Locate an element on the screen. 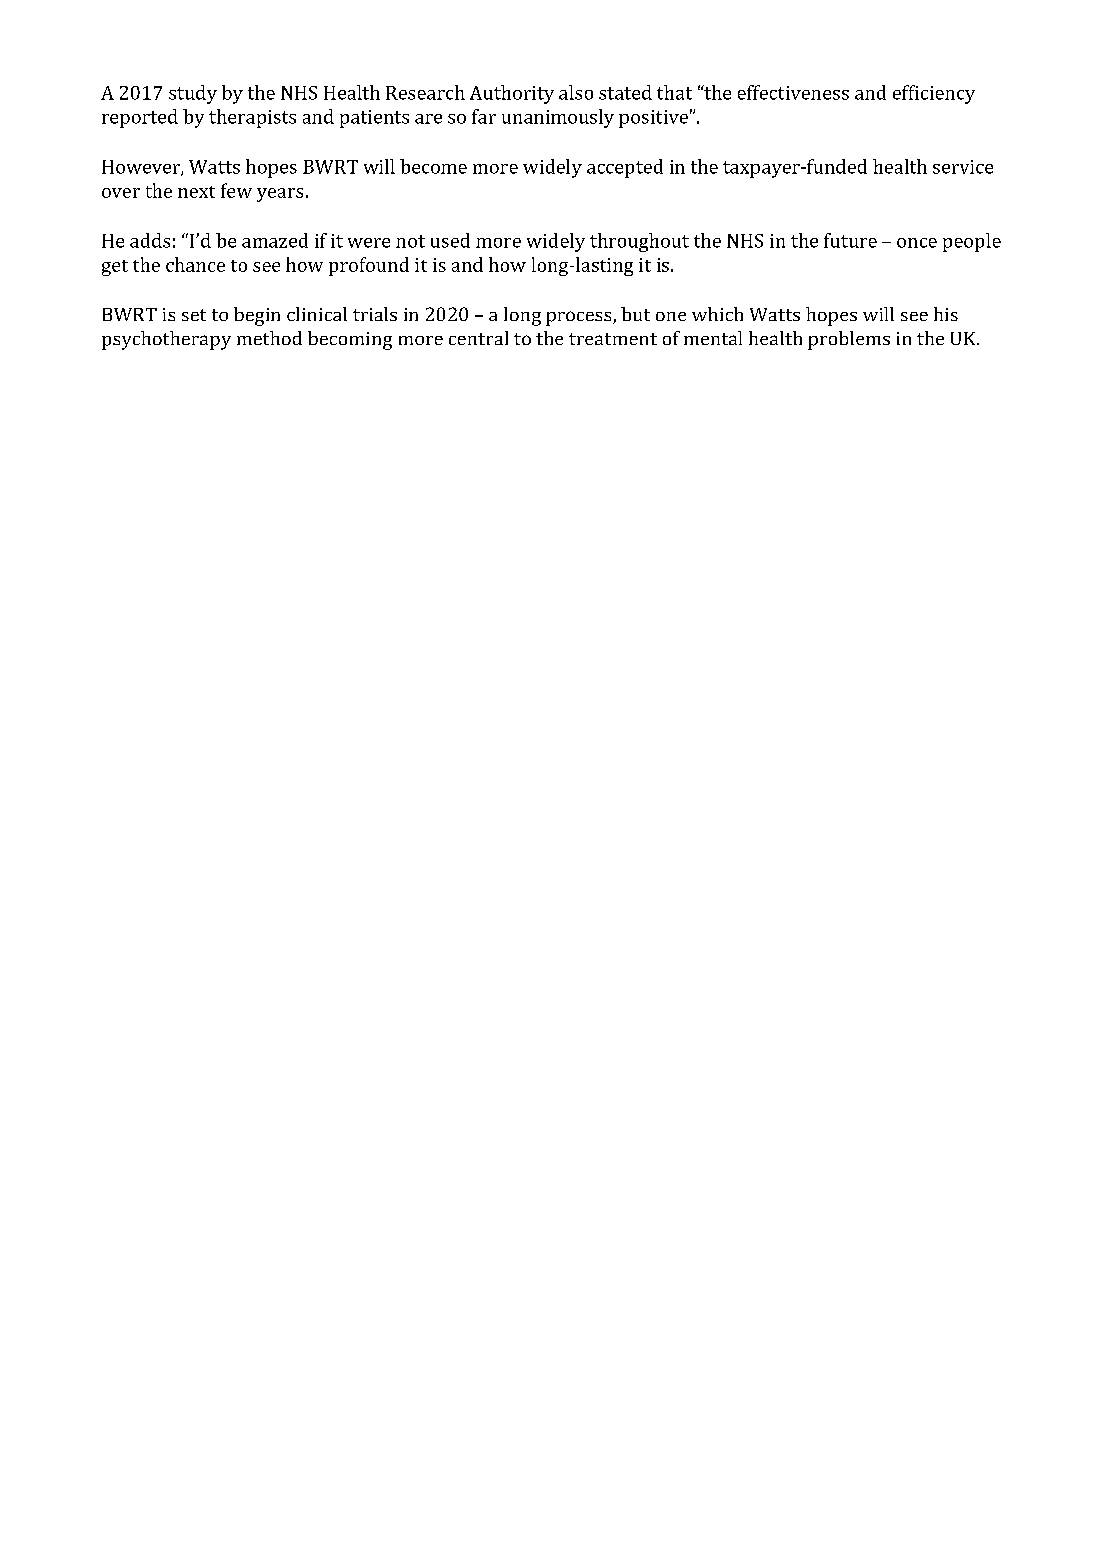 This screenshot has height=1565, width=1107. method is located at coordinates (269, 338).
